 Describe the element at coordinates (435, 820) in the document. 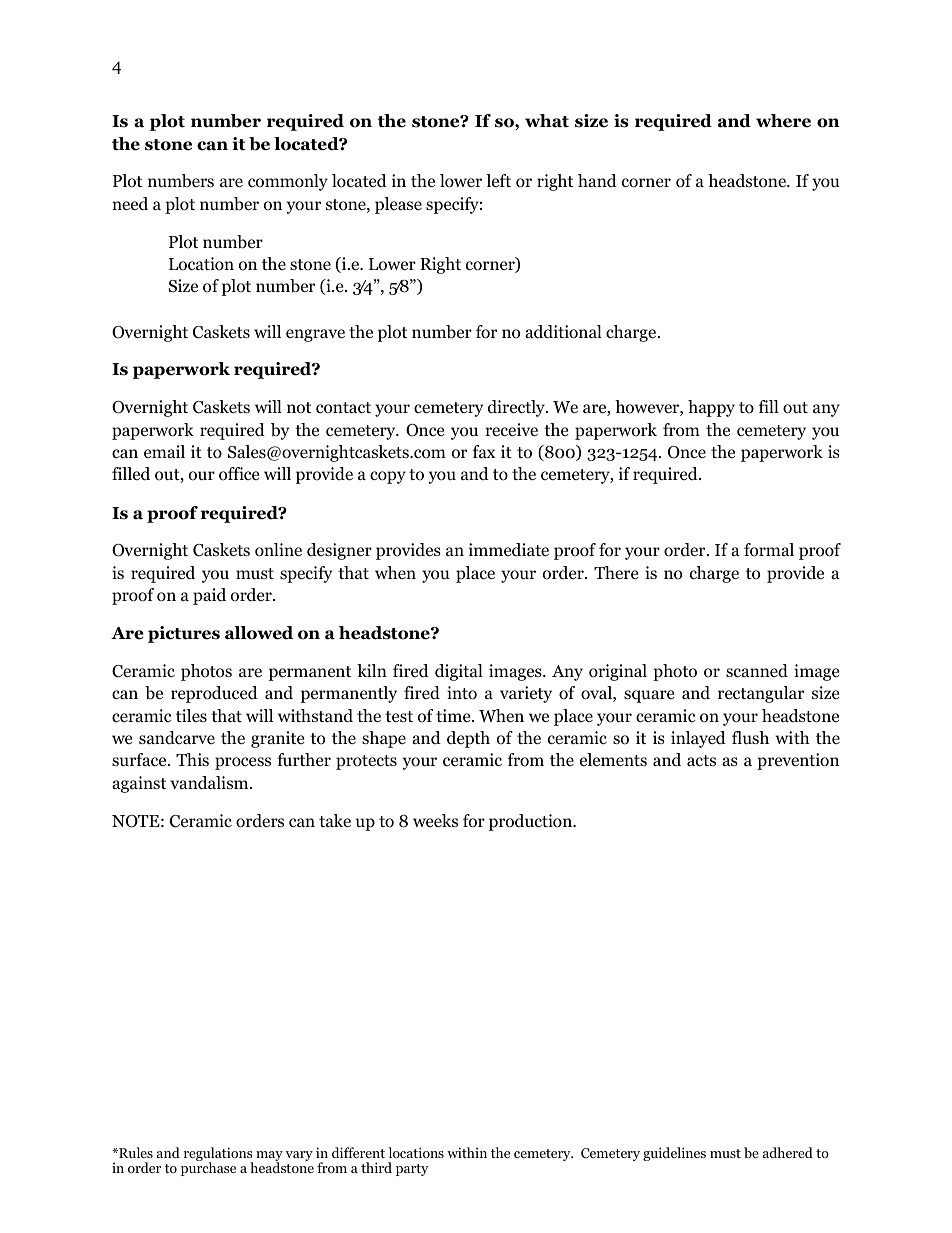

I see `weeks` at that location.
